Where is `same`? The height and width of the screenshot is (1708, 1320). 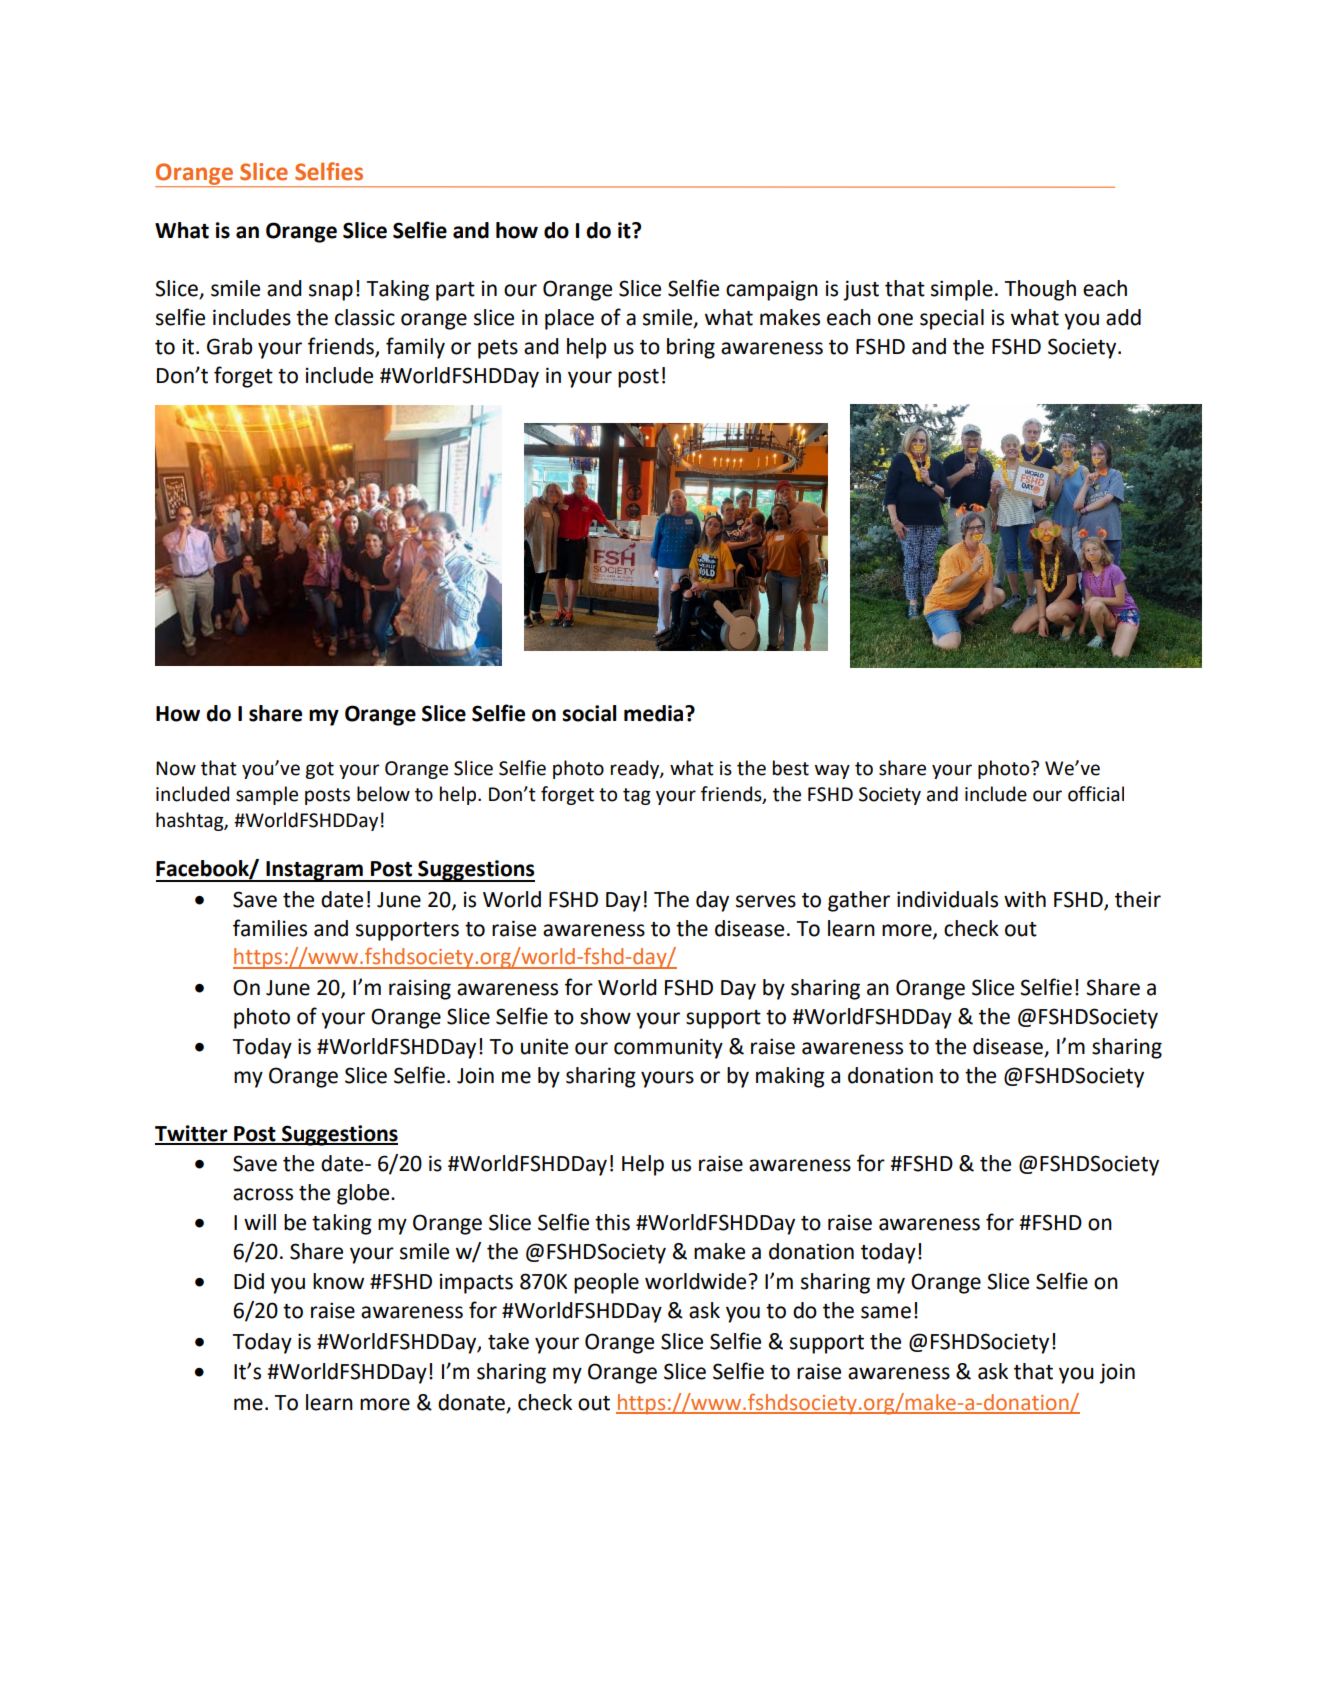 same is located at coordinates (886, 1312).
